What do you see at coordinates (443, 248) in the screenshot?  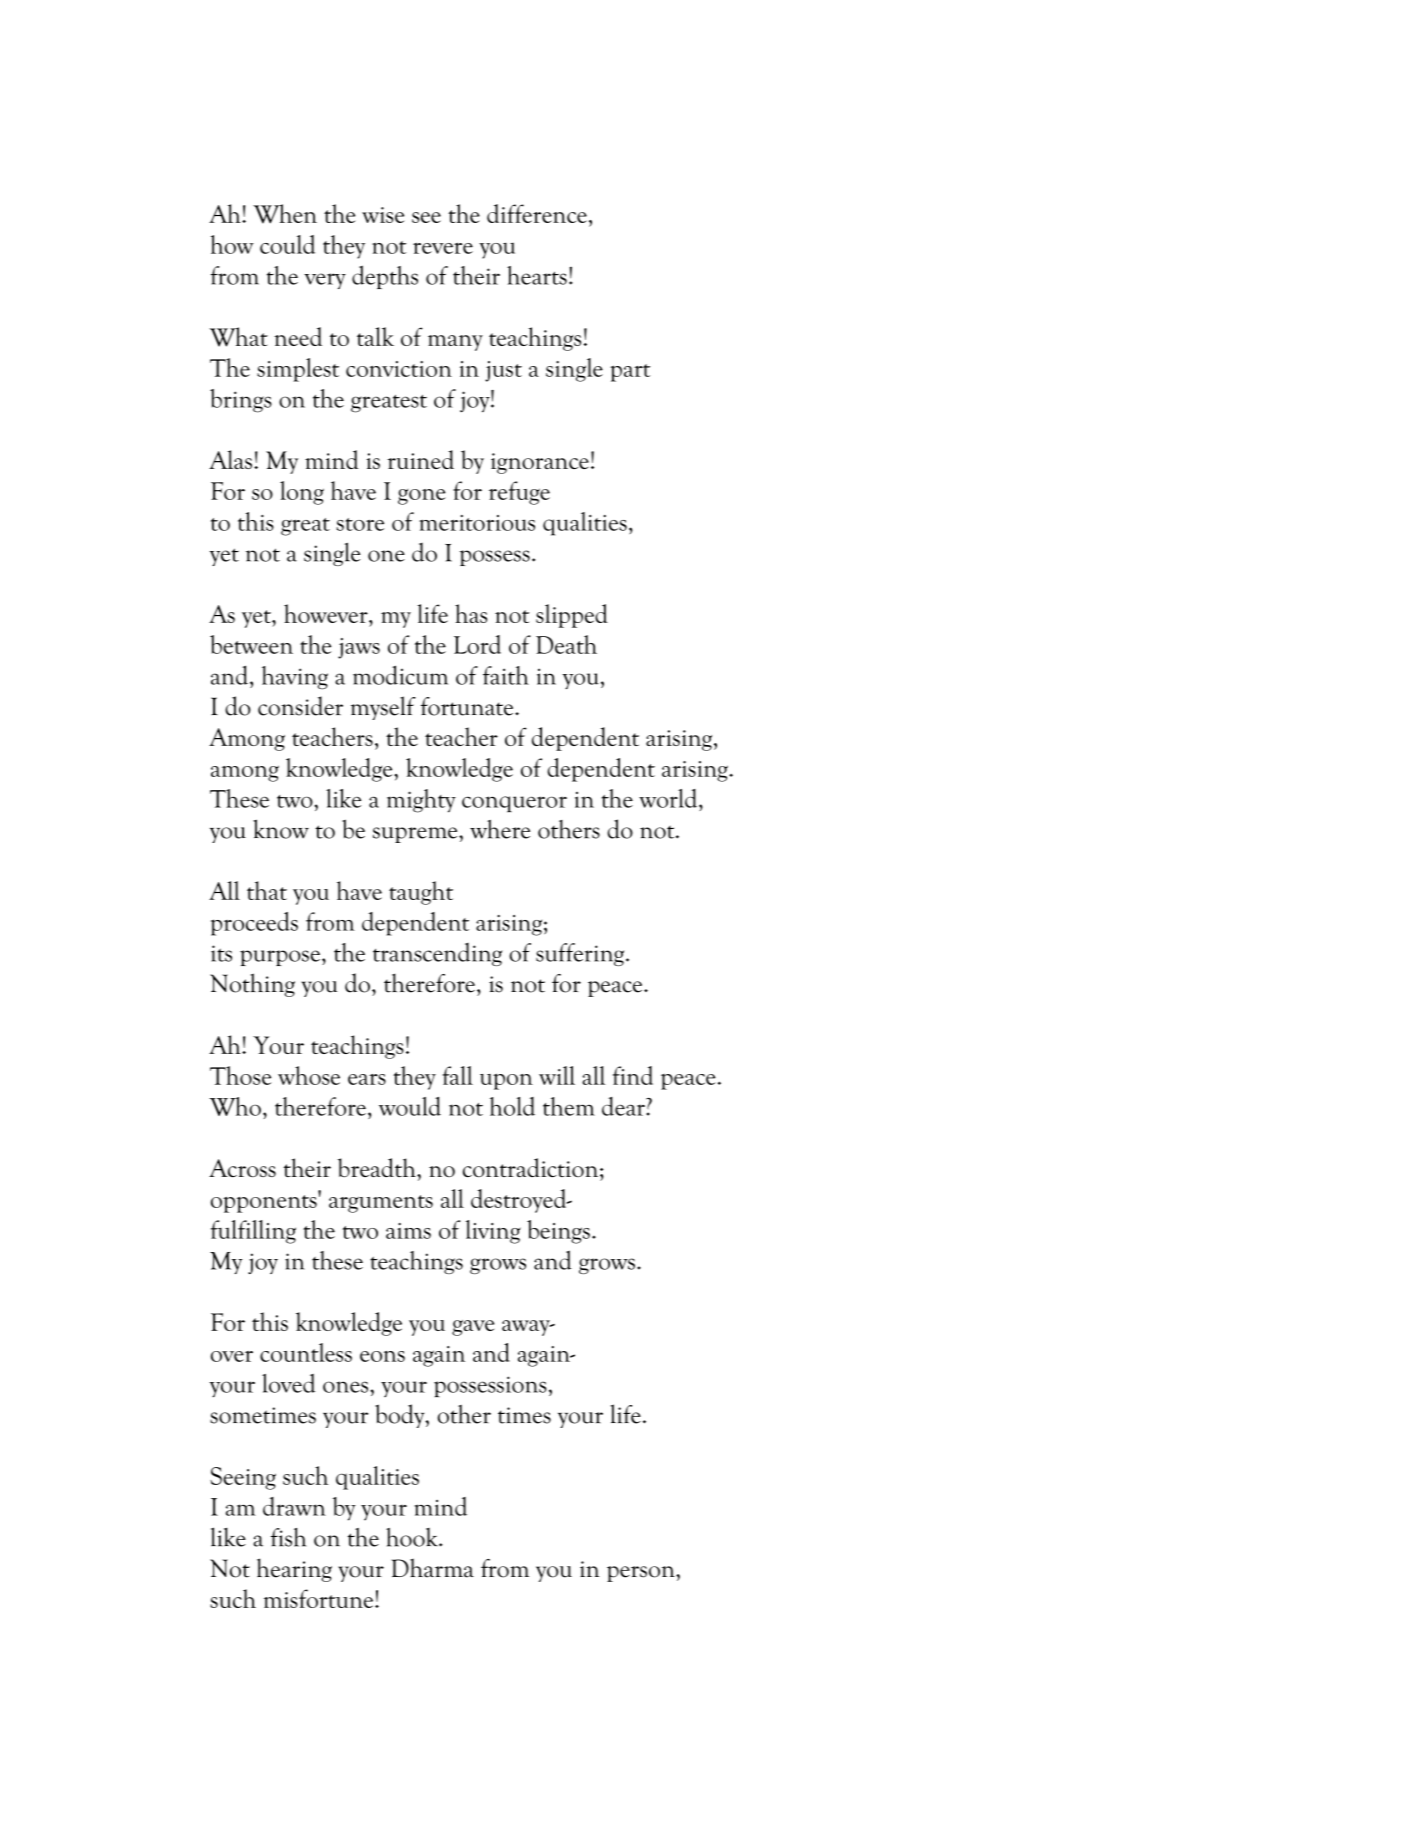 I see `revere` at bounding box center [443, 248].
